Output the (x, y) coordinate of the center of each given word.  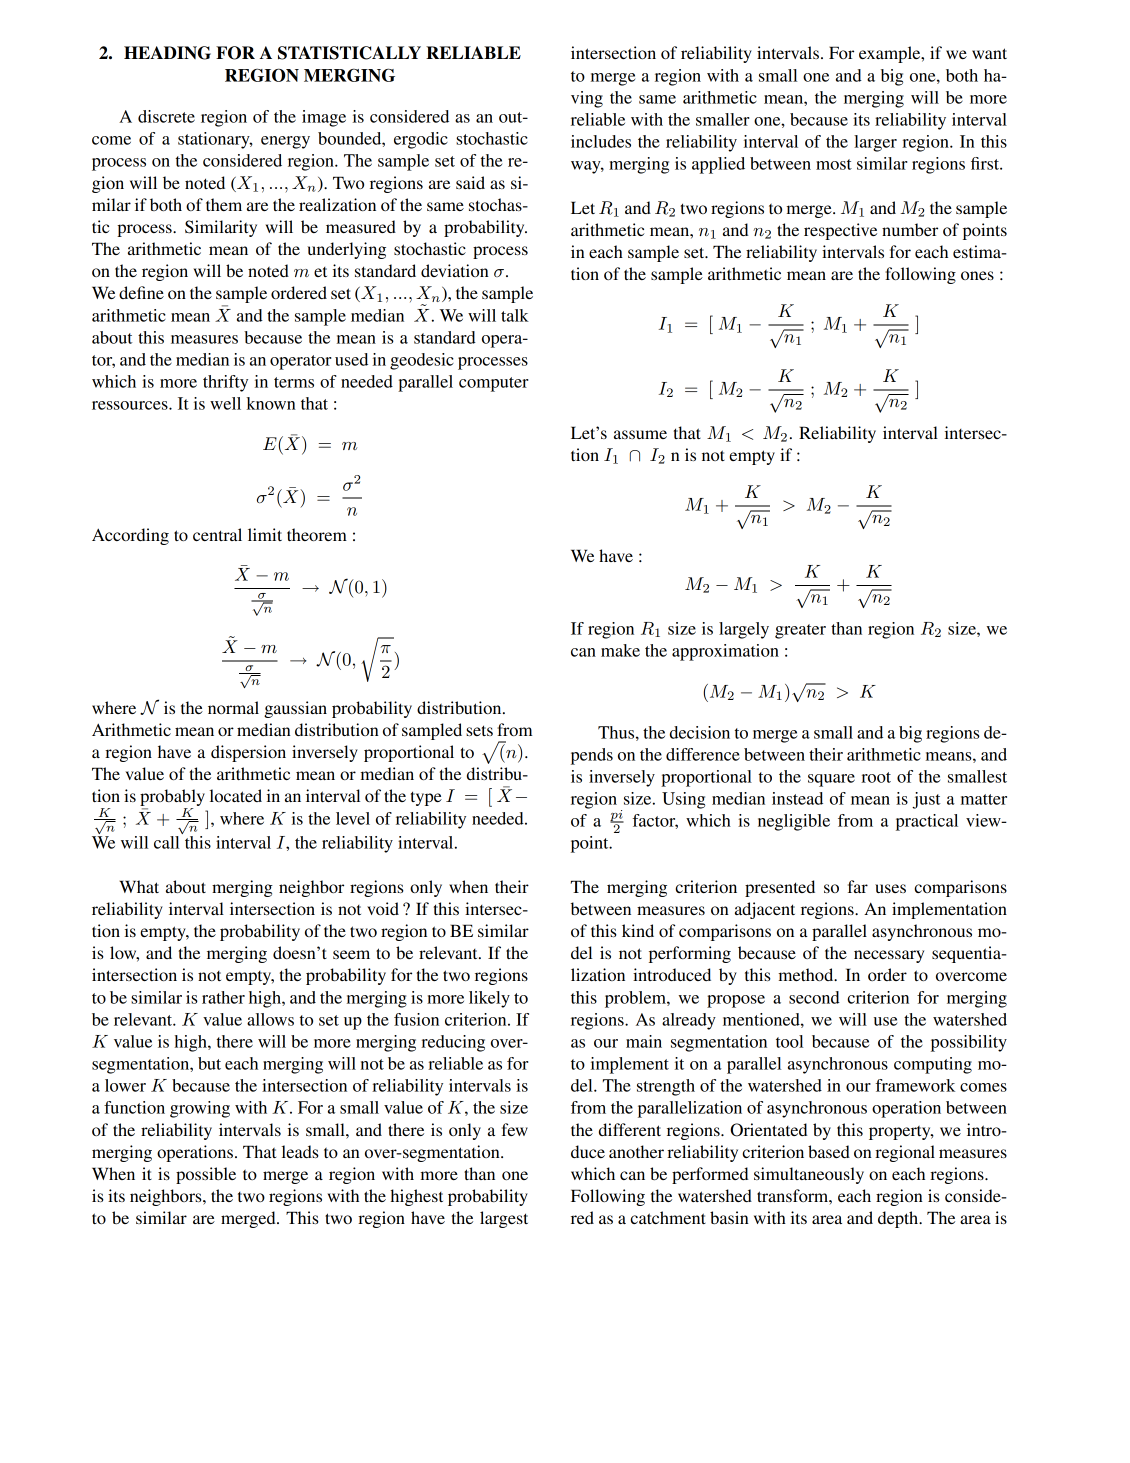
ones (977, 275)
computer (493, 384)
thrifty (225, 383)
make (620, 650)
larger (875, 143)
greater (800, 631)
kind (638, 930)
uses (890, 888)
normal (233, 707)
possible (206, 1175)
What (139, 886)
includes (601, 141)
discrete (166, 116)
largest (504, 1219)
